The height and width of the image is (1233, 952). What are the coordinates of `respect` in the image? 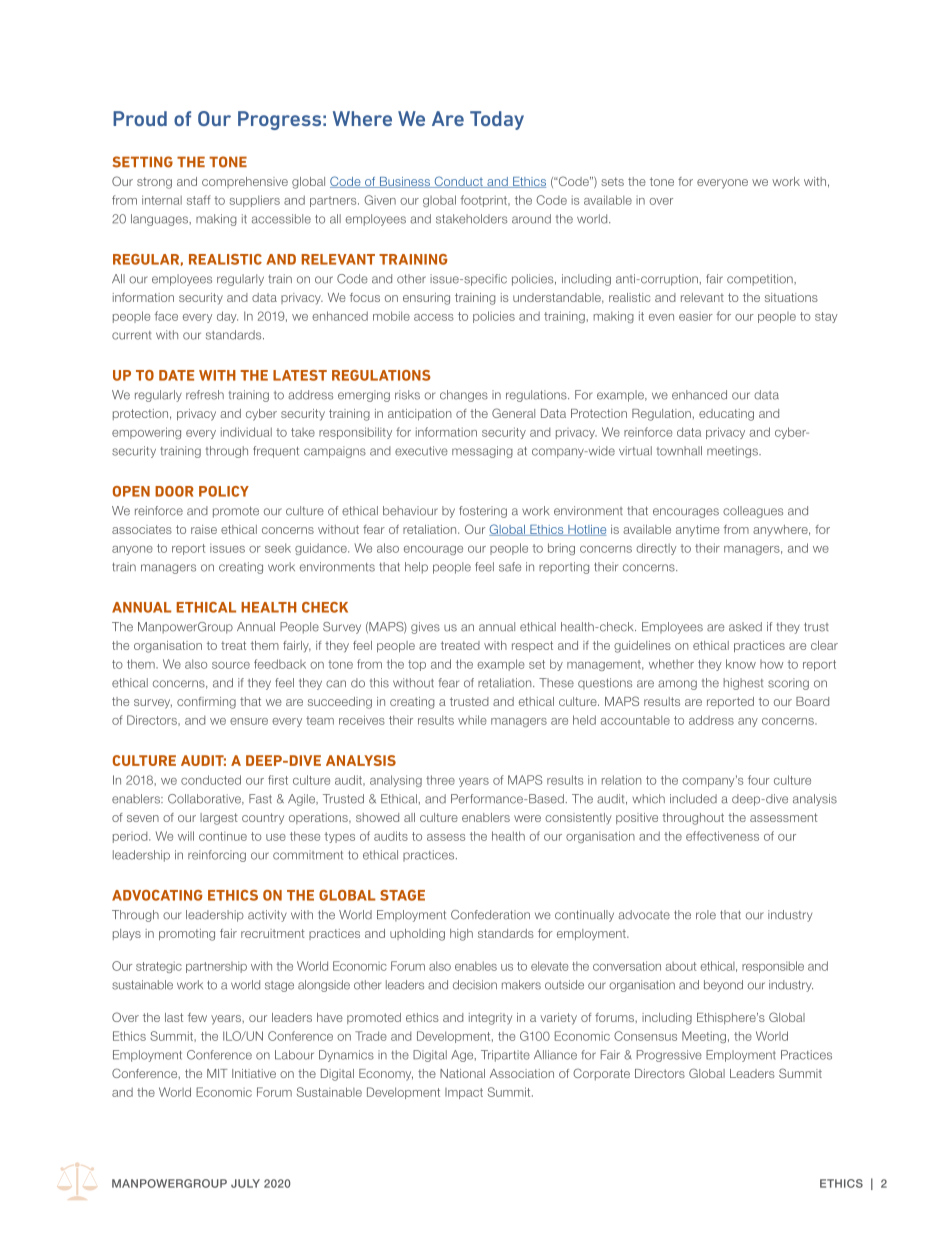 It's located at (532, 646).
